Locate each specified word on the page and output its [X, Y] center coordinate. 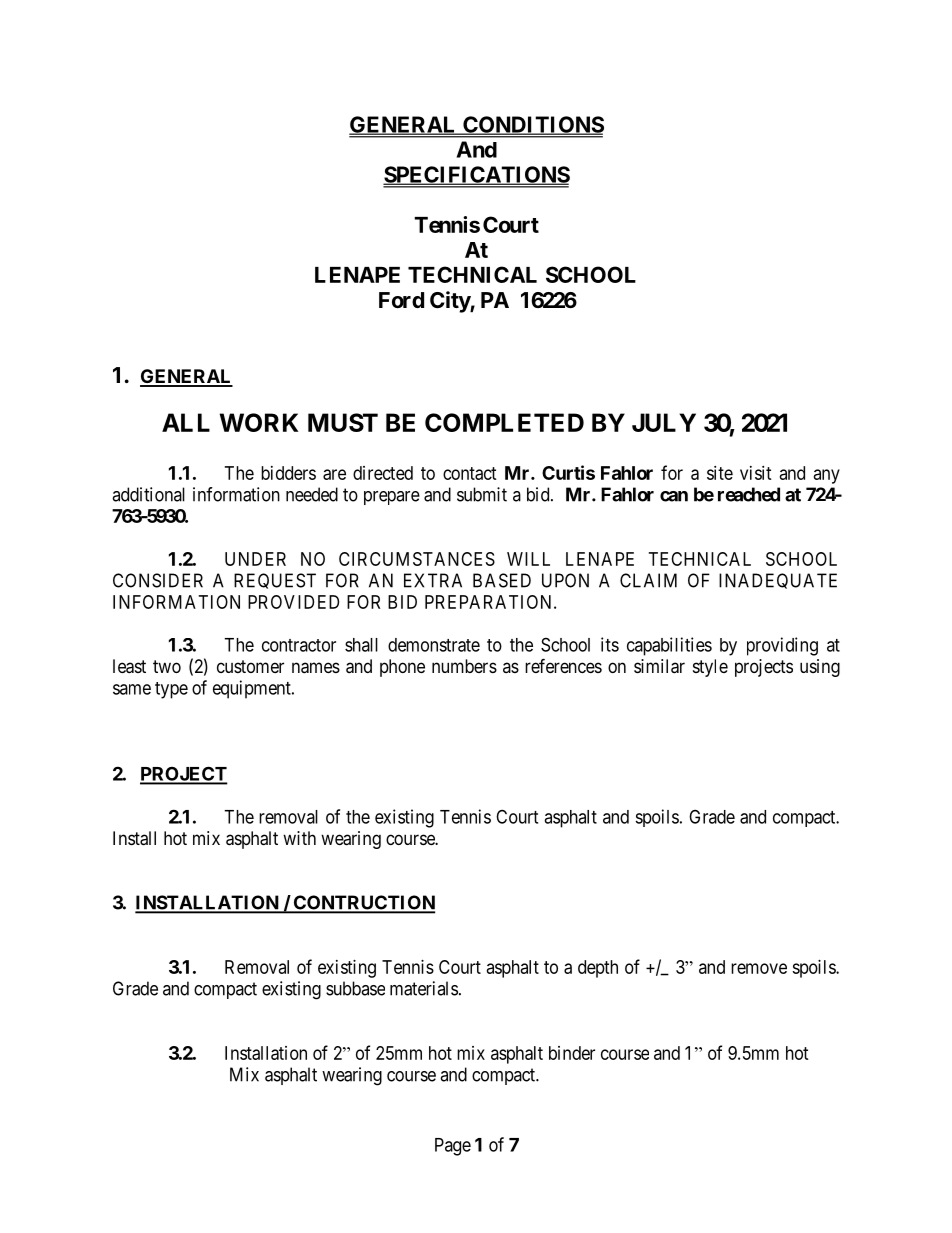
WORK [259, 422]
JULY [664, 422]
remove [759, 968]
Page [453, 1147]
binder [572, 1053]
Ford [401, 300]
